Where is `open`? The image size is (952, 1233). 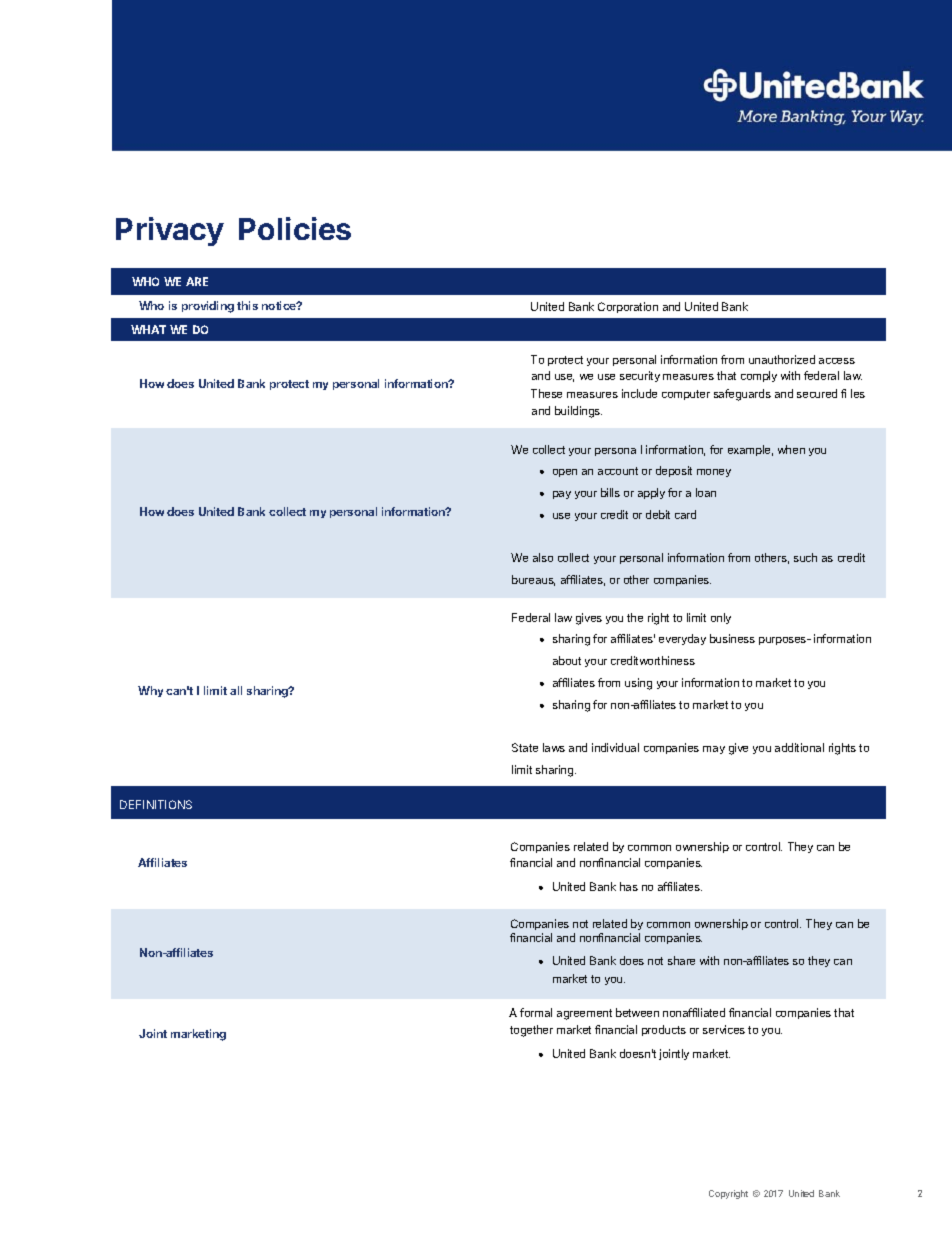
open is located at coordinates (565, 473).
